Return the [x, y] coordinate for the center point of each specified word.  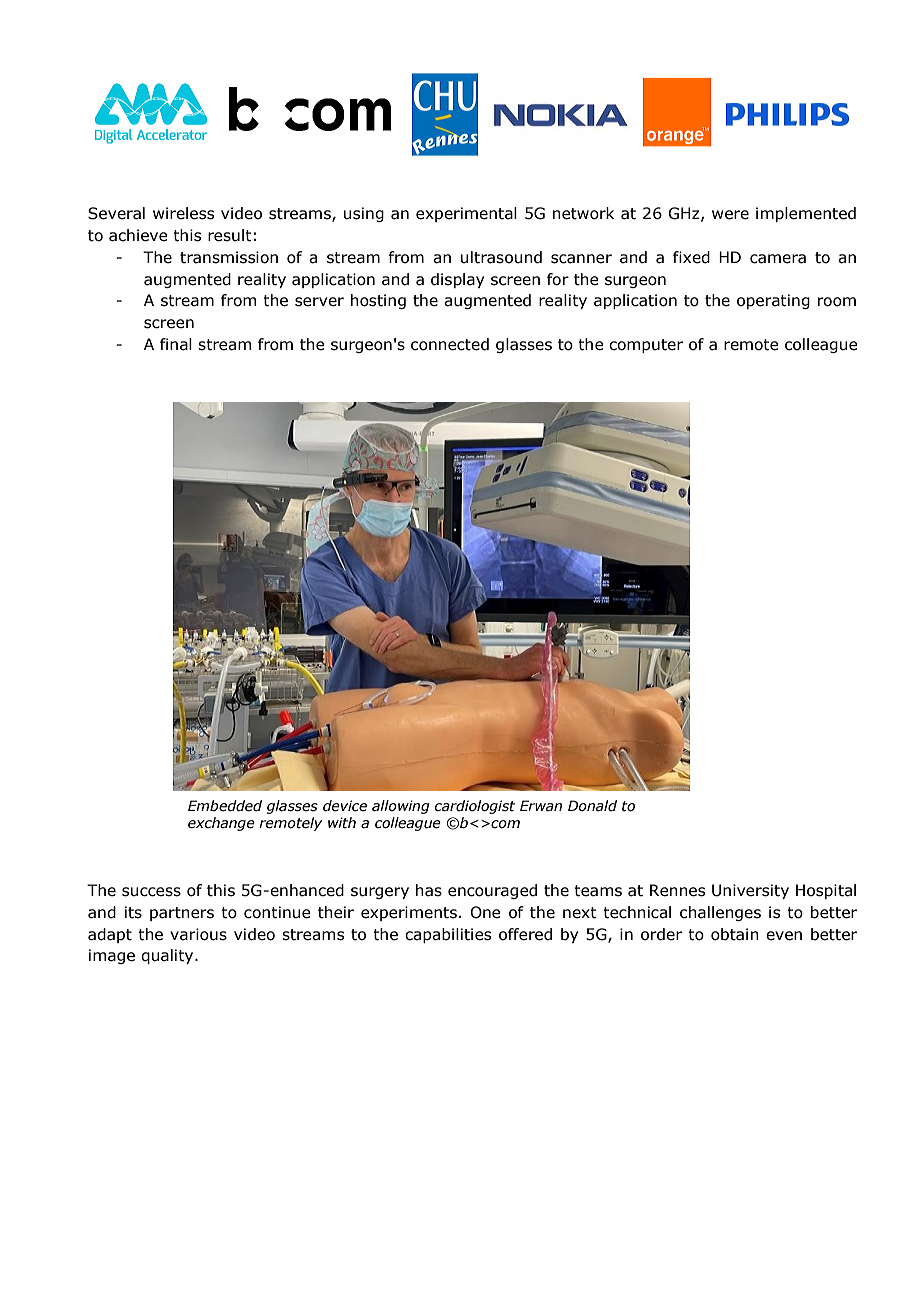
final [176, 344]
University [750, 891]
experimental [466, 214]
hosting [378, 301]
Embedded [225, 806]
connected [450, 344]
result [230, 235]
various [198, 934]
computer [646, 346]
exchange [221, 824]
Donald [592, 806]
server [319, 302]
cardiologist [475, 807]
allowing [401, 807]
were [730, 215]
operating [773, 301]
